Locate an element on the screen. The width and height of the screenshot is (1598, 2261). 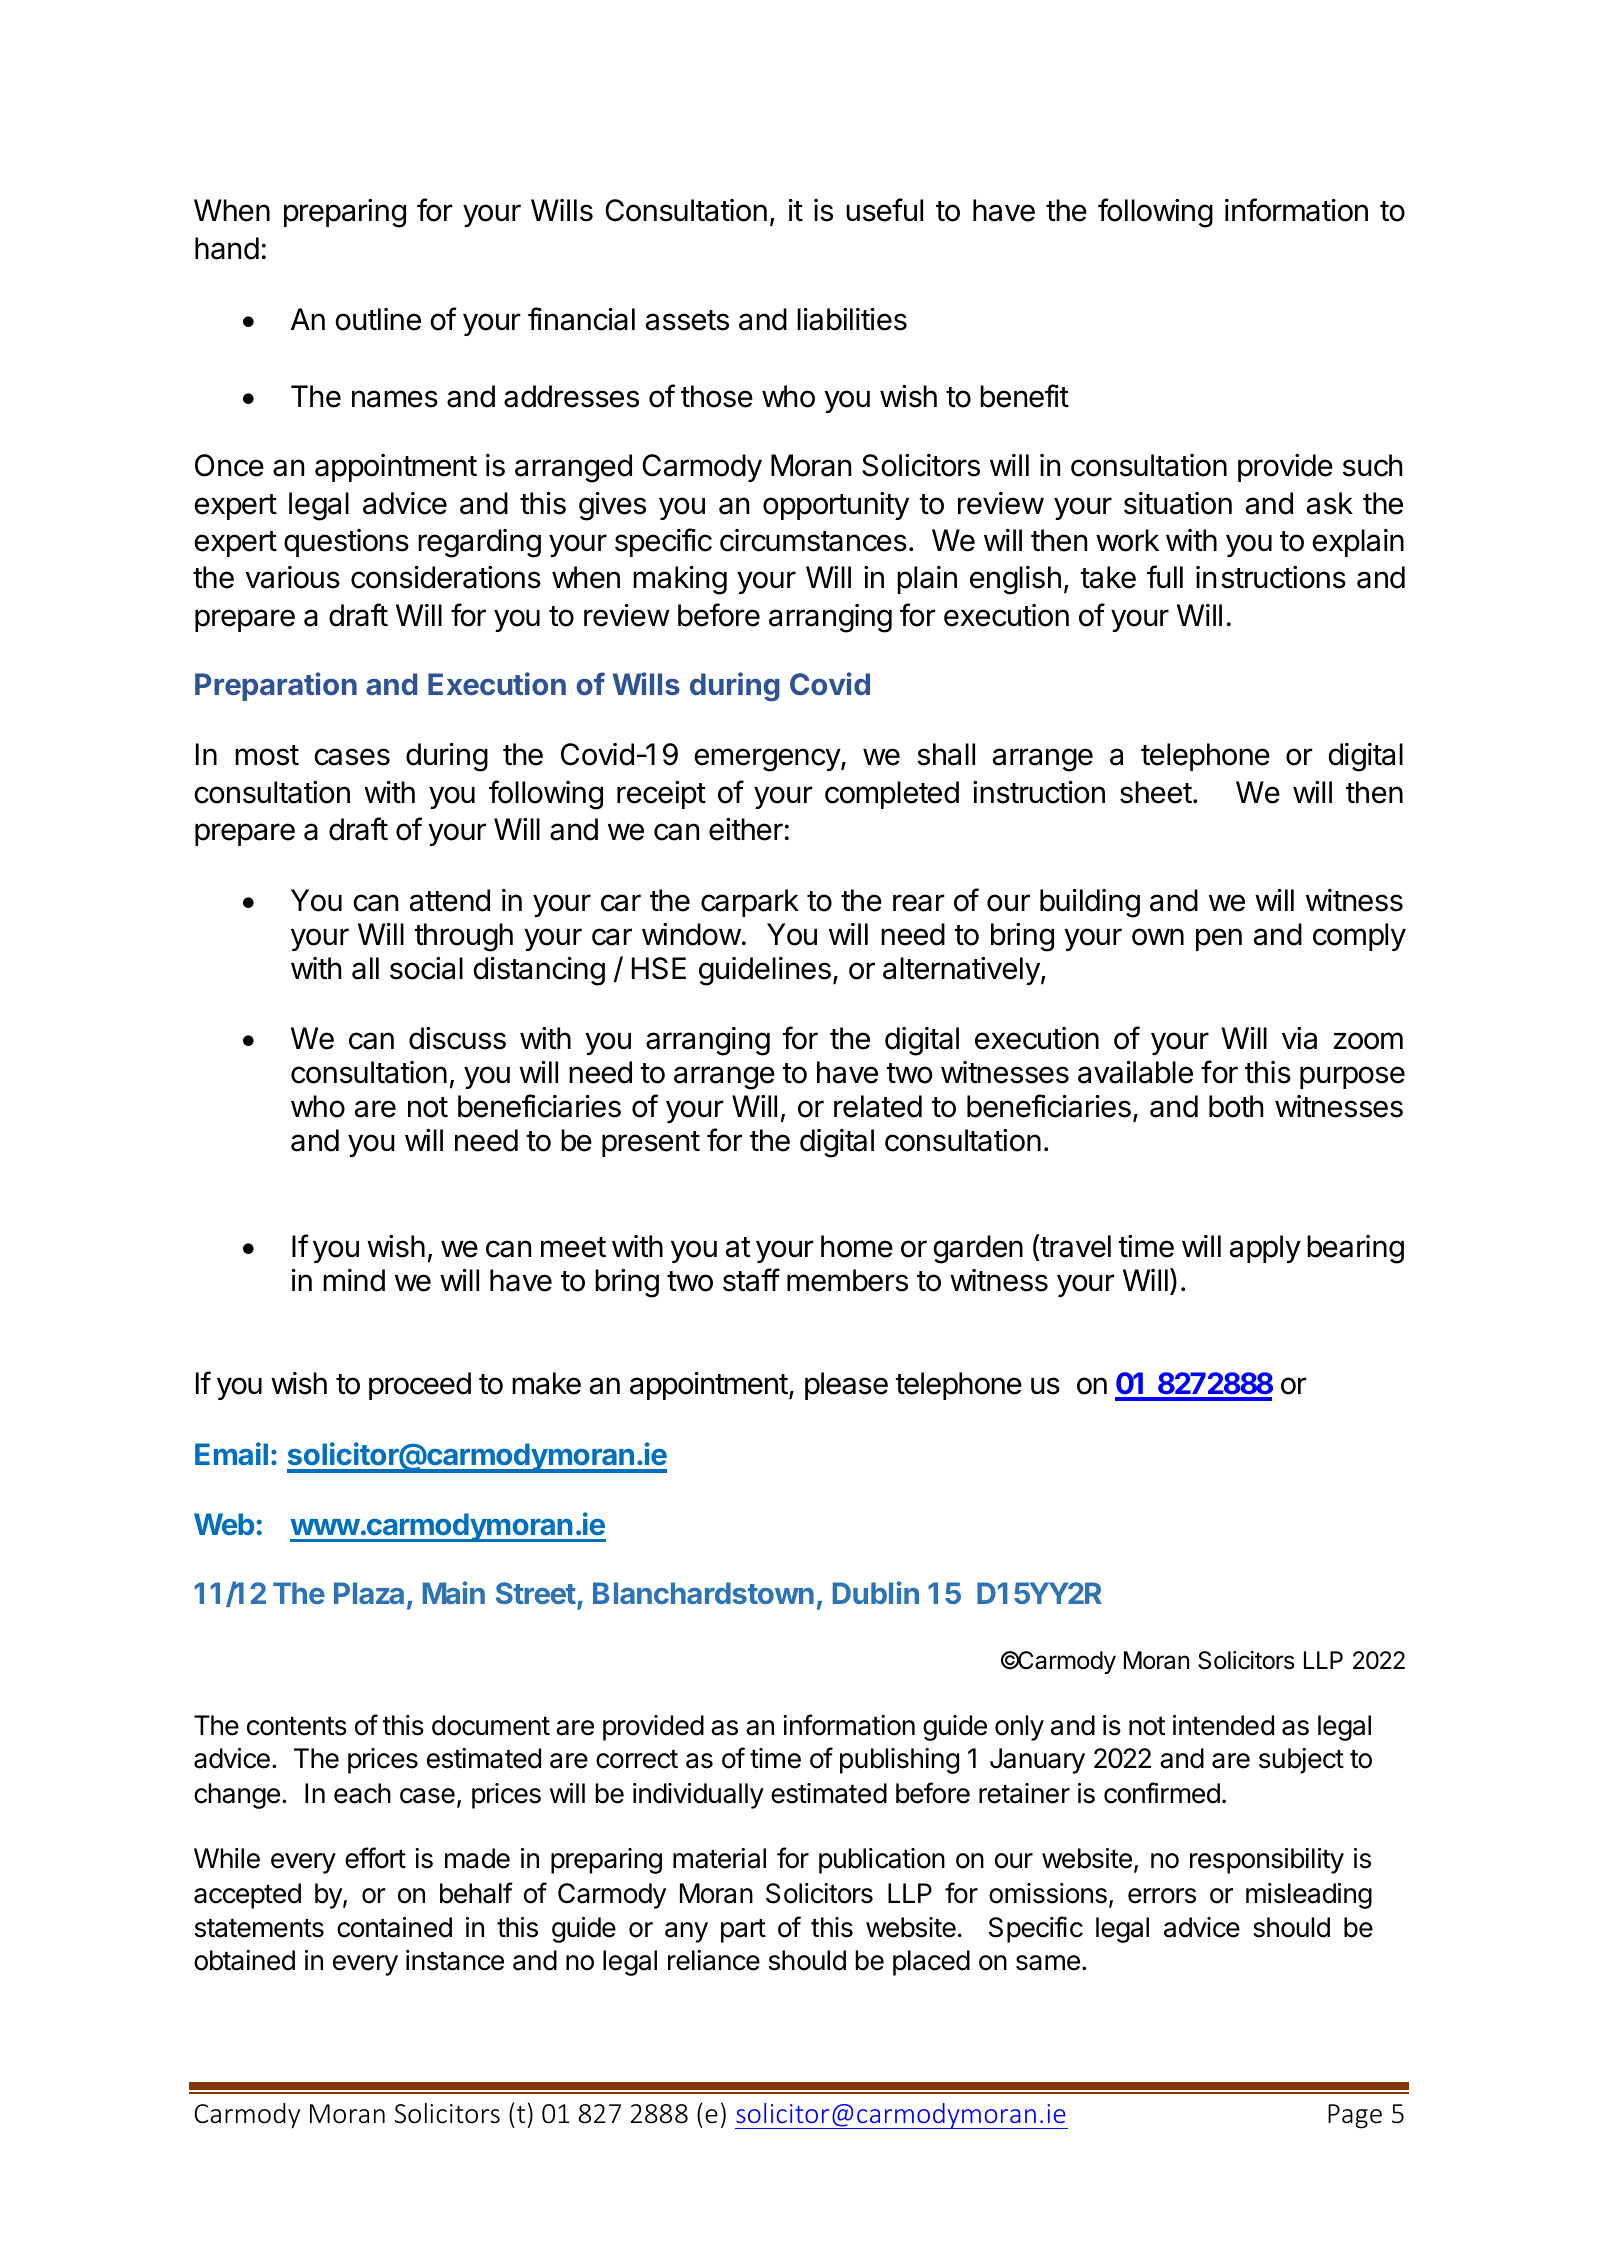
Dublin is located at coordinates (876, 1592).
